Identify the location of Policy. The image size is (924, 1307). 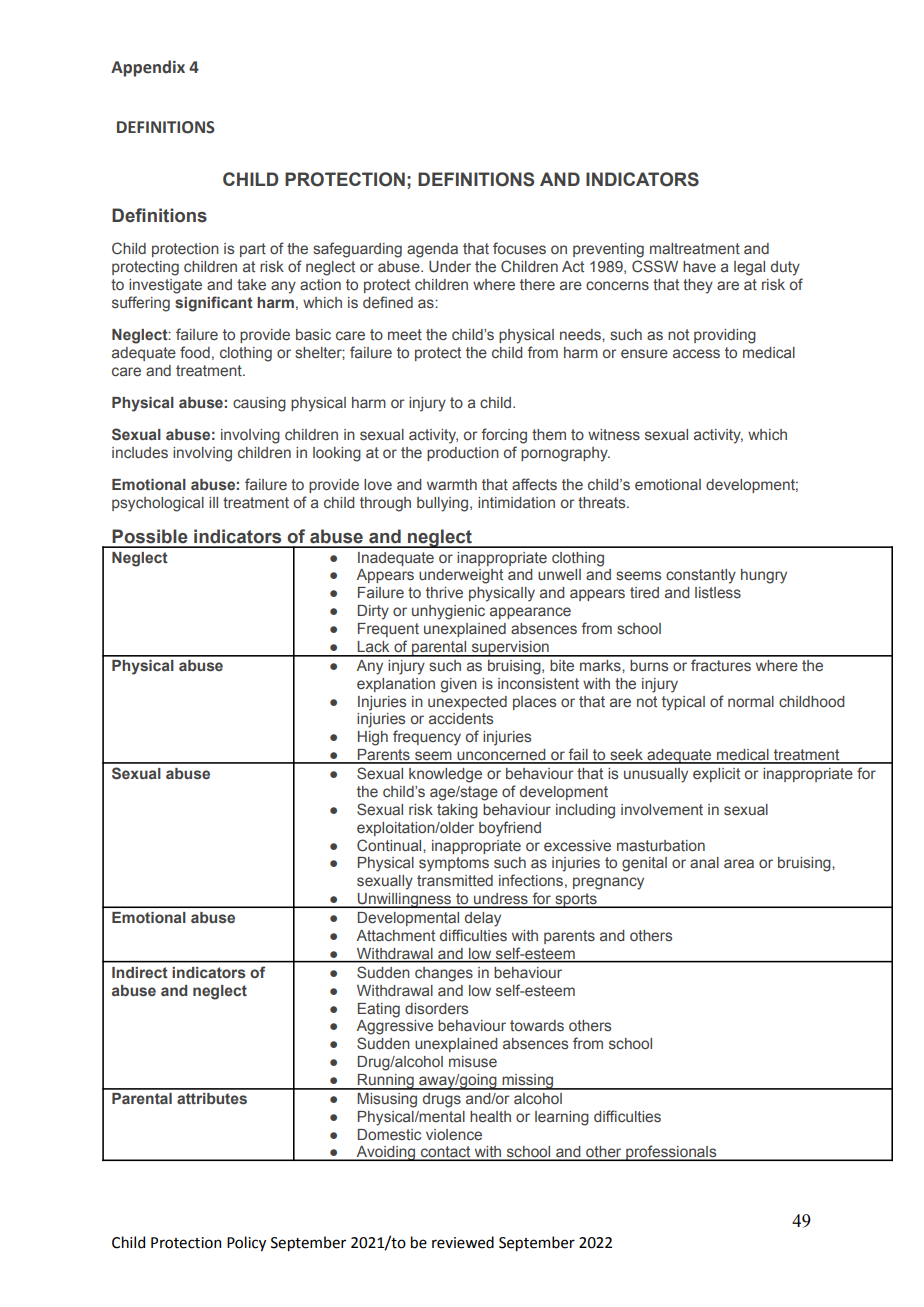
(246, 1243).
